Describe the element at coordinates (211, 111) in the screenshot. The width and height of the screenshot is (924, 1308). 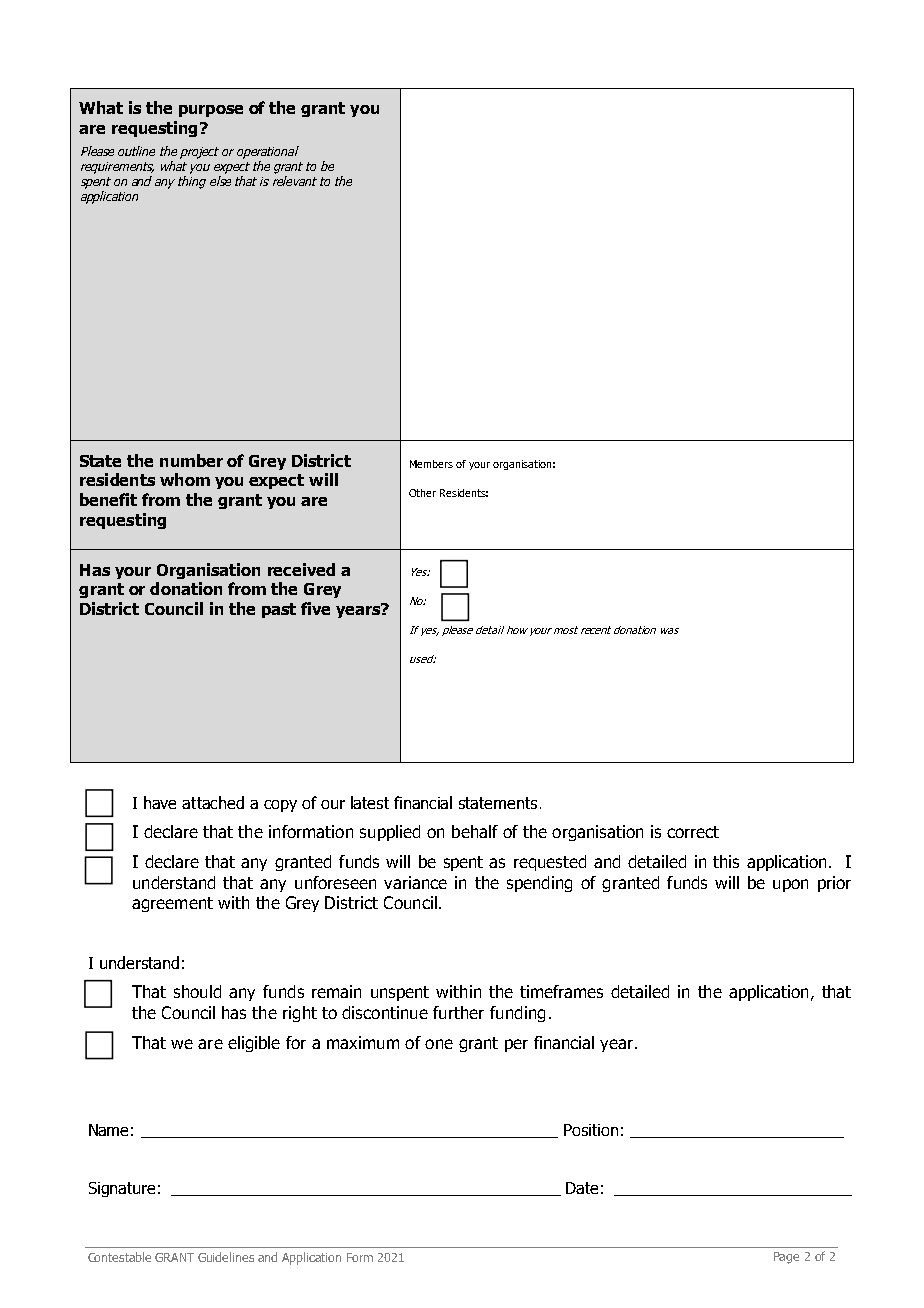
I see `purpose` at that location.
